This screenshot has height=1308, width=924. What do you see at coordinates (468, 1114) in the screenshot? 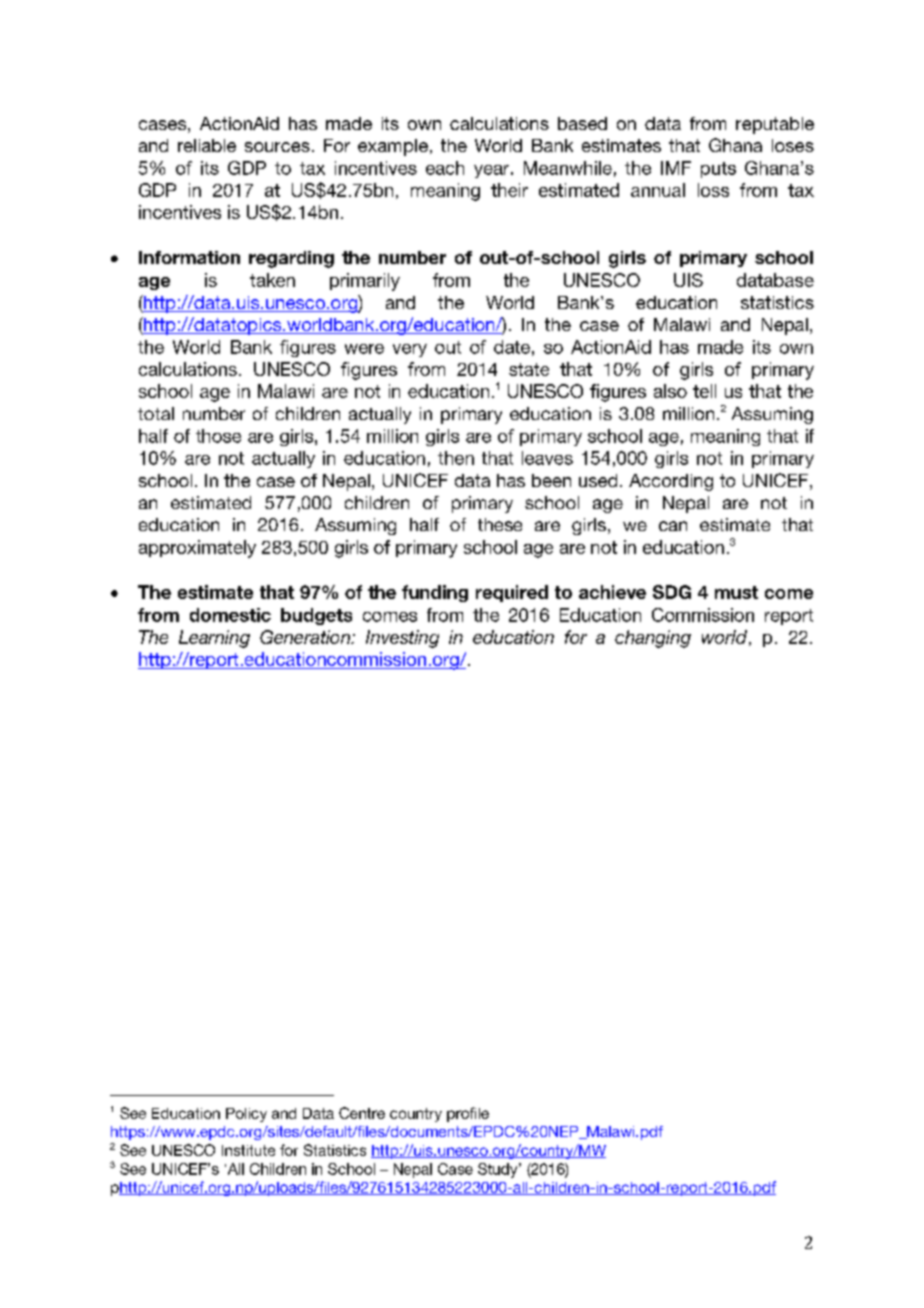
I see `profile` at bounding box center [468, 1114].
